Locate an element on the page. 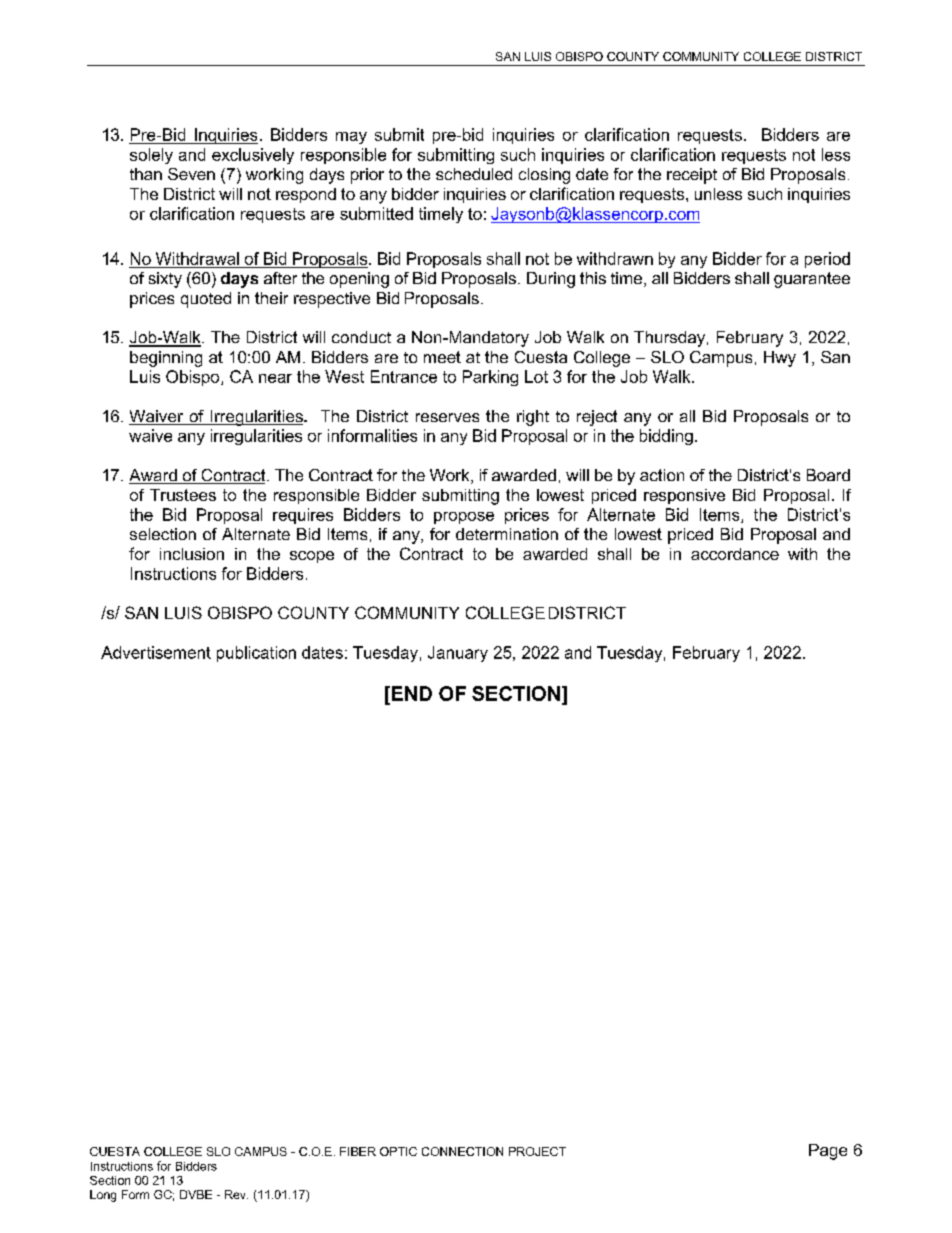 The width and height of the document is (952, 1233). propose is located at coordinates (464, 518).
